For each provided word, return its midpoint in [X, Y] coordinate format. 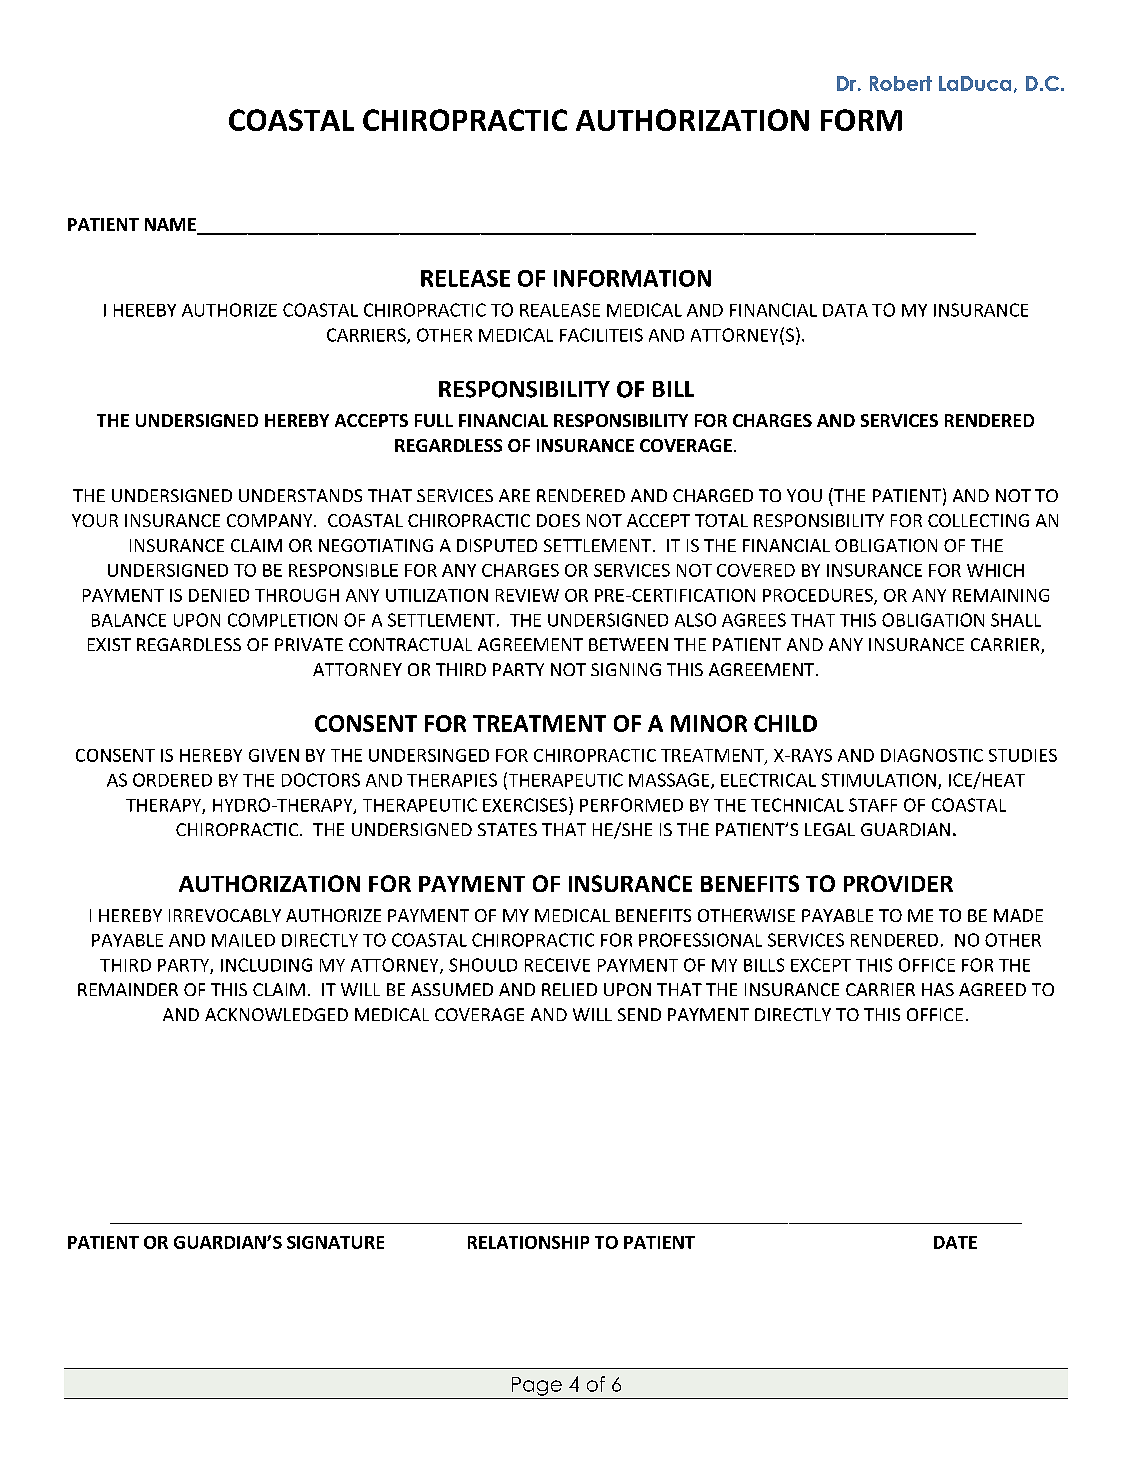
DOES [558, 520]
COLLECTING [978, 520]
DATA [845, 310]
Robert [901, 83]
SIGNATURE [335, 1242]
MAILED [243, 940]
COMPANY [271, 520]
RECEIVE [557, 965]
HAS [938, 989]
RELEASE [465, 278]
